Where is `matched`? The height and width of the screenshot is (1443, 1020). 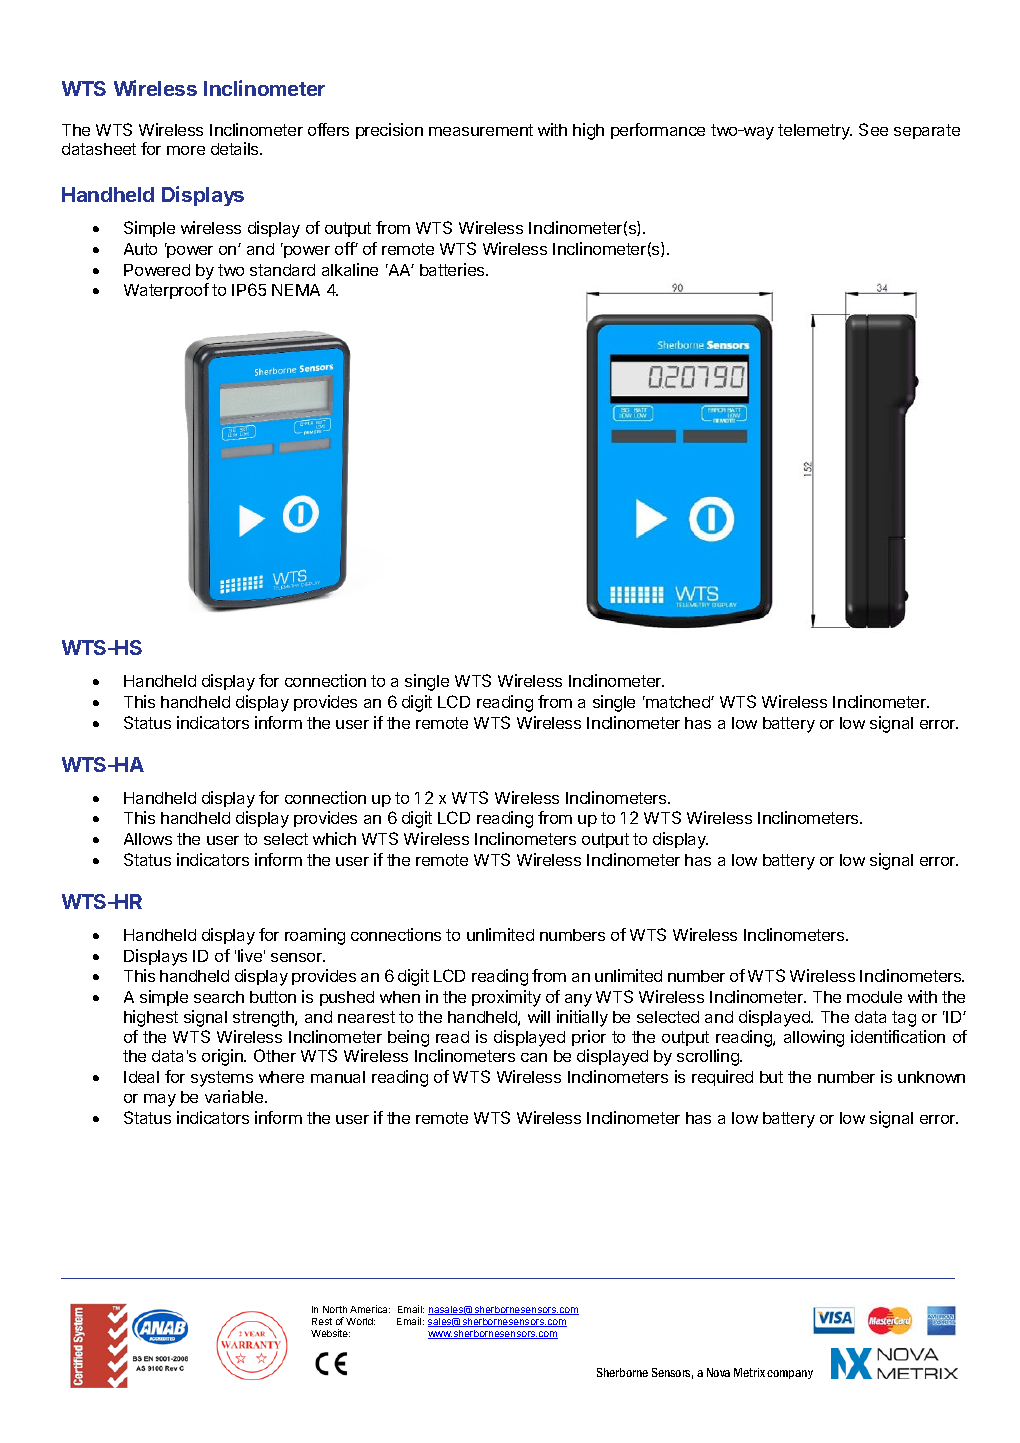 matched is located at coordinates (678, 702).
